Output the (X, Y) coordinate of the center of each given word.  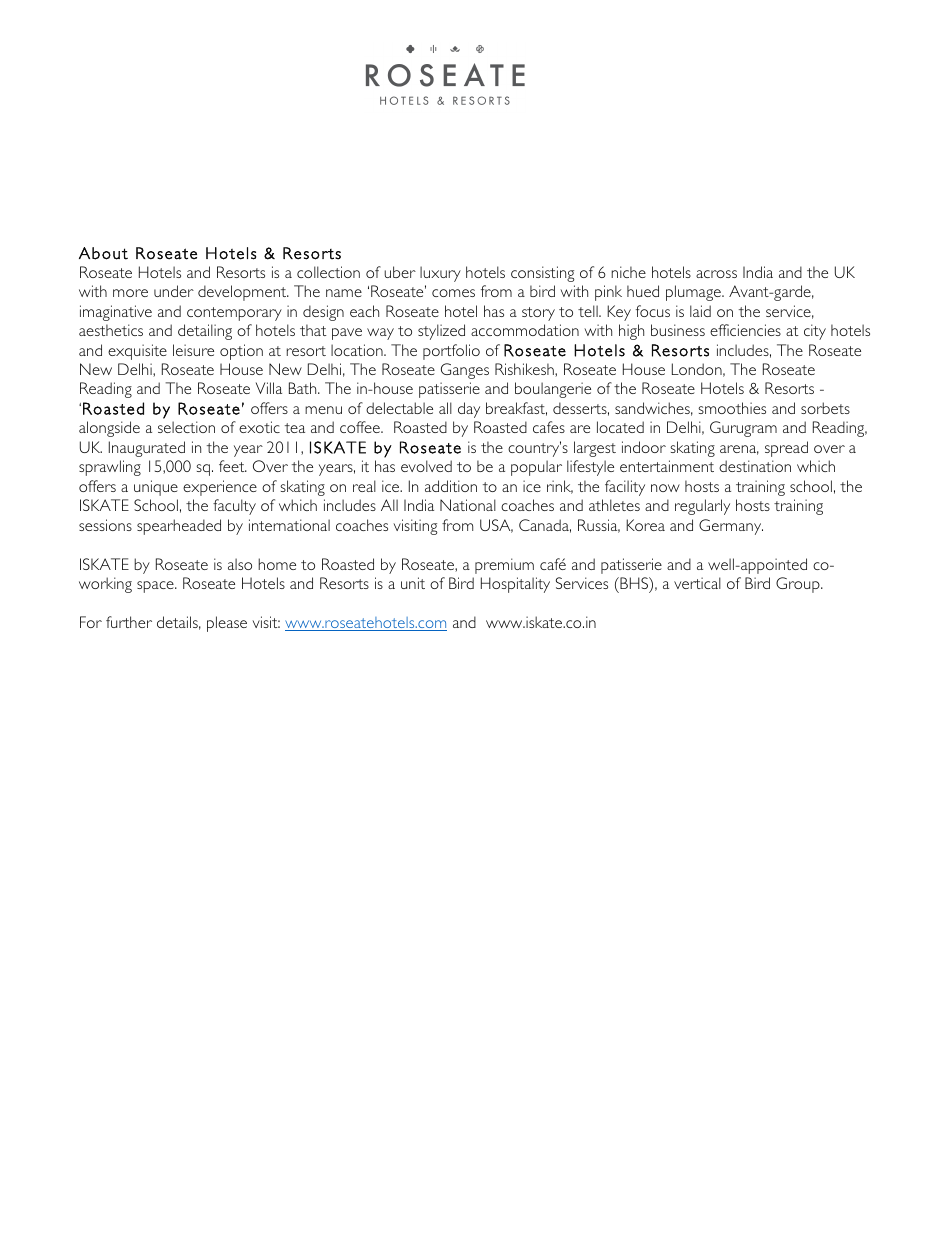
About (103, 253)
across (716, 274)
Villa (269, 388)
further (129, 622)
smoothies (732, 408)
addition (451, 486)
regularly (702, 507)
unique (156, 488)
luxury (440, 274)
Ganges (465, 371)
